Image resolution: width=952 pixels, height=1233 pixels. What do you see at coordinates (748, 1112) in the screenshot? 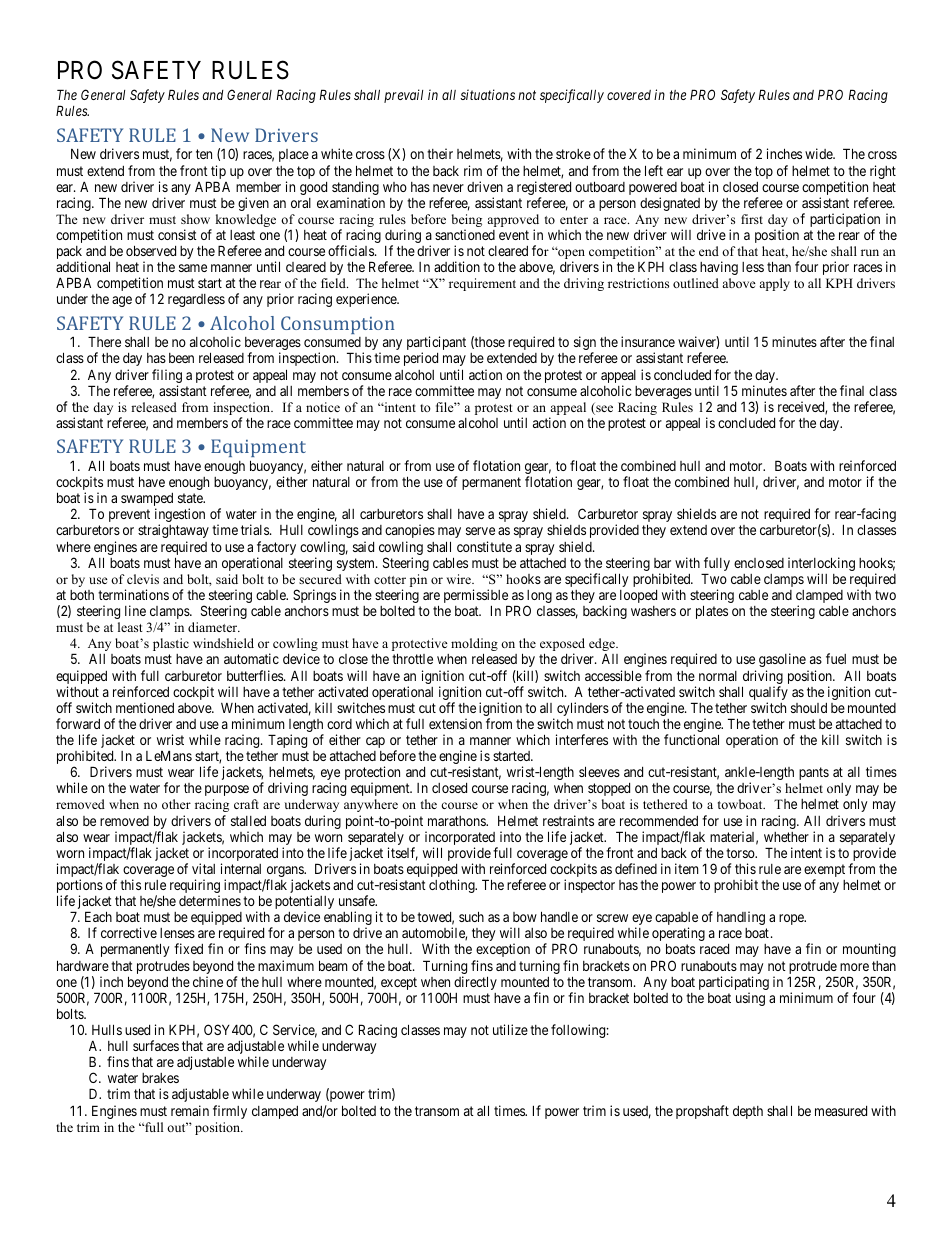
I see `depth` at bounding box center [748, 1112].
